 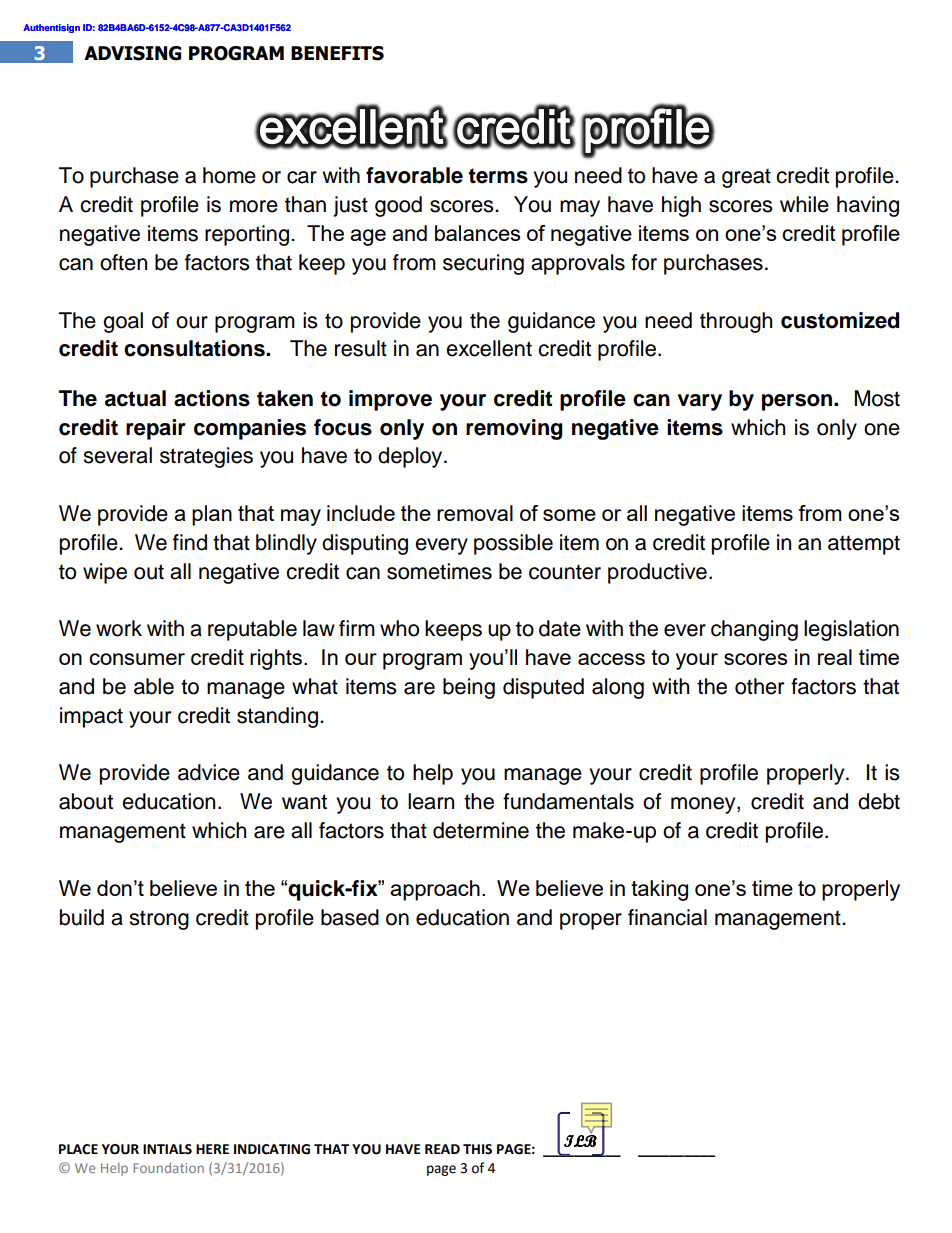 I want to click on ADVISING, so click(x=132, y=53).
